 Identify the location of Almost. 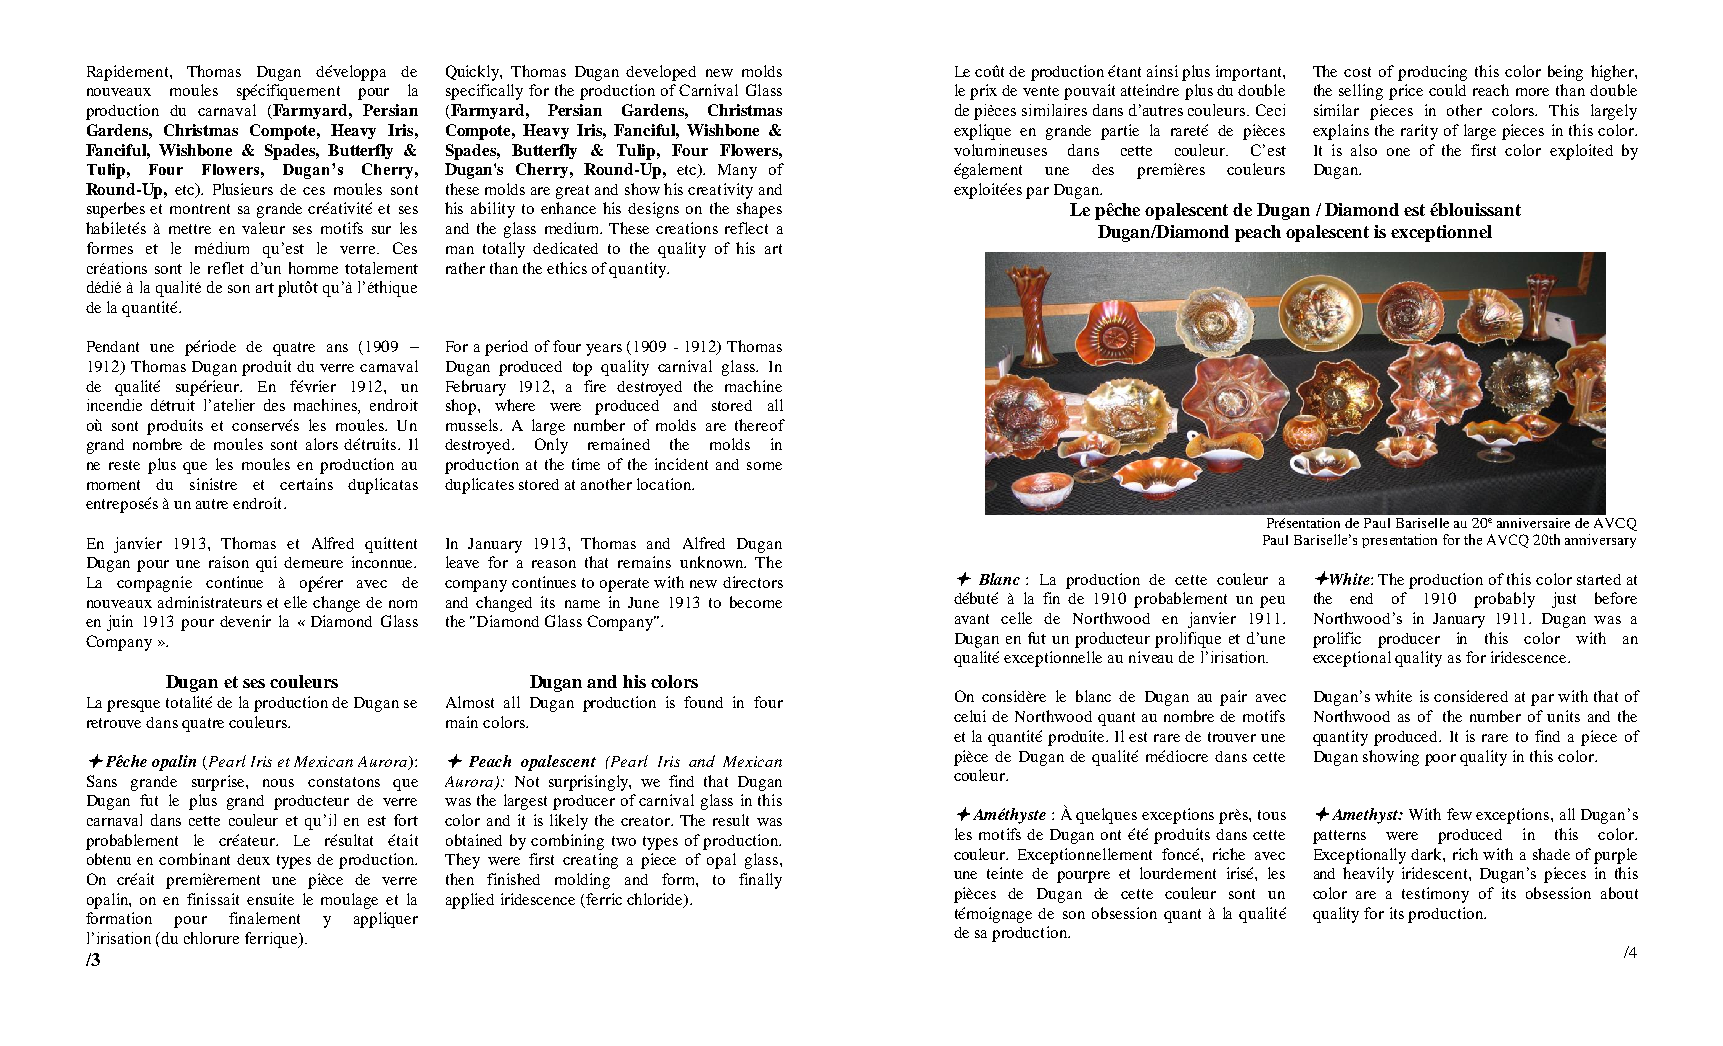
(470, 702).
